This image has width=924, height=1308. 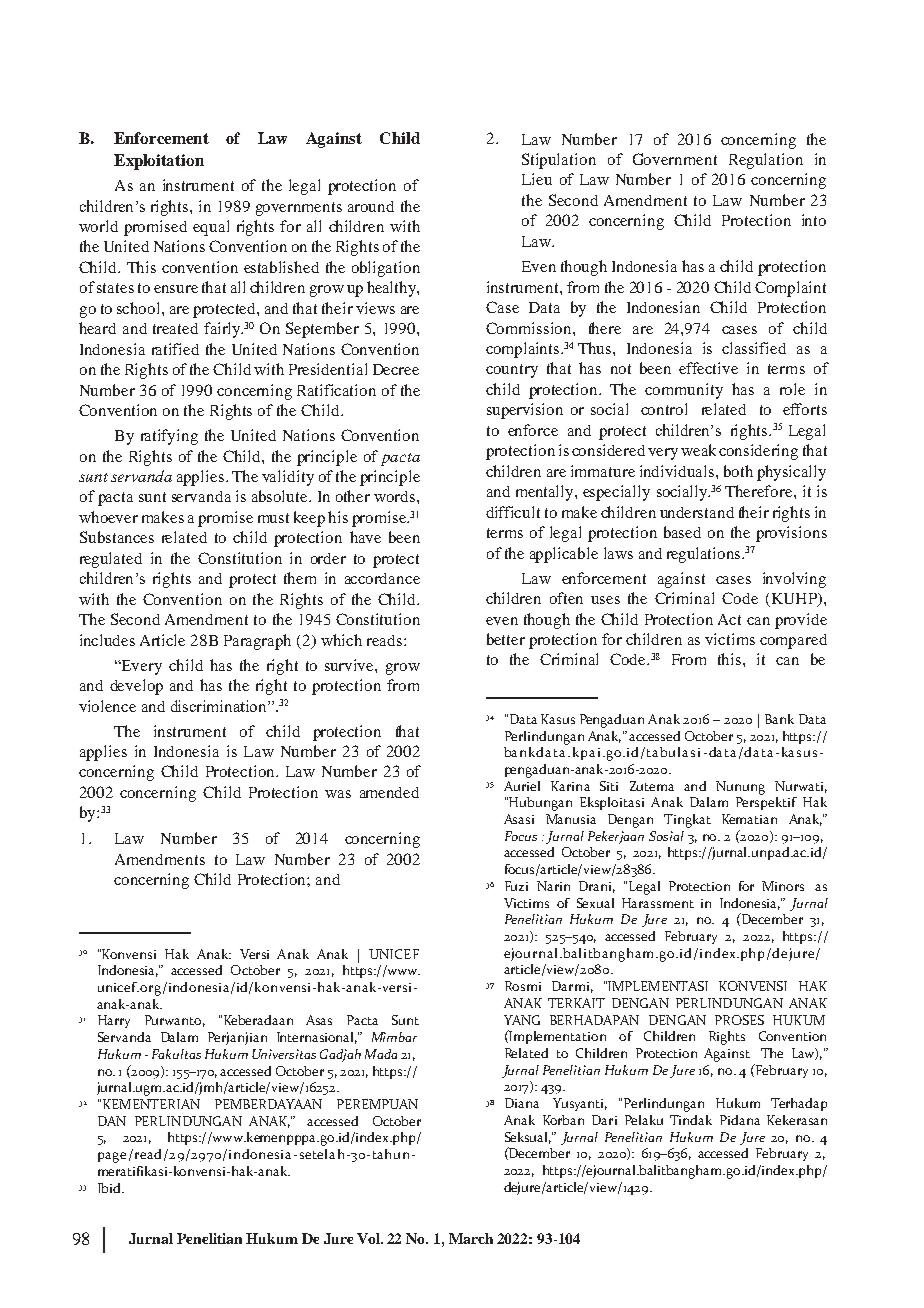 What do you see at coordinates (516, 886) in the image?
I see `Fuzi` at bounding box center [516, 886].
